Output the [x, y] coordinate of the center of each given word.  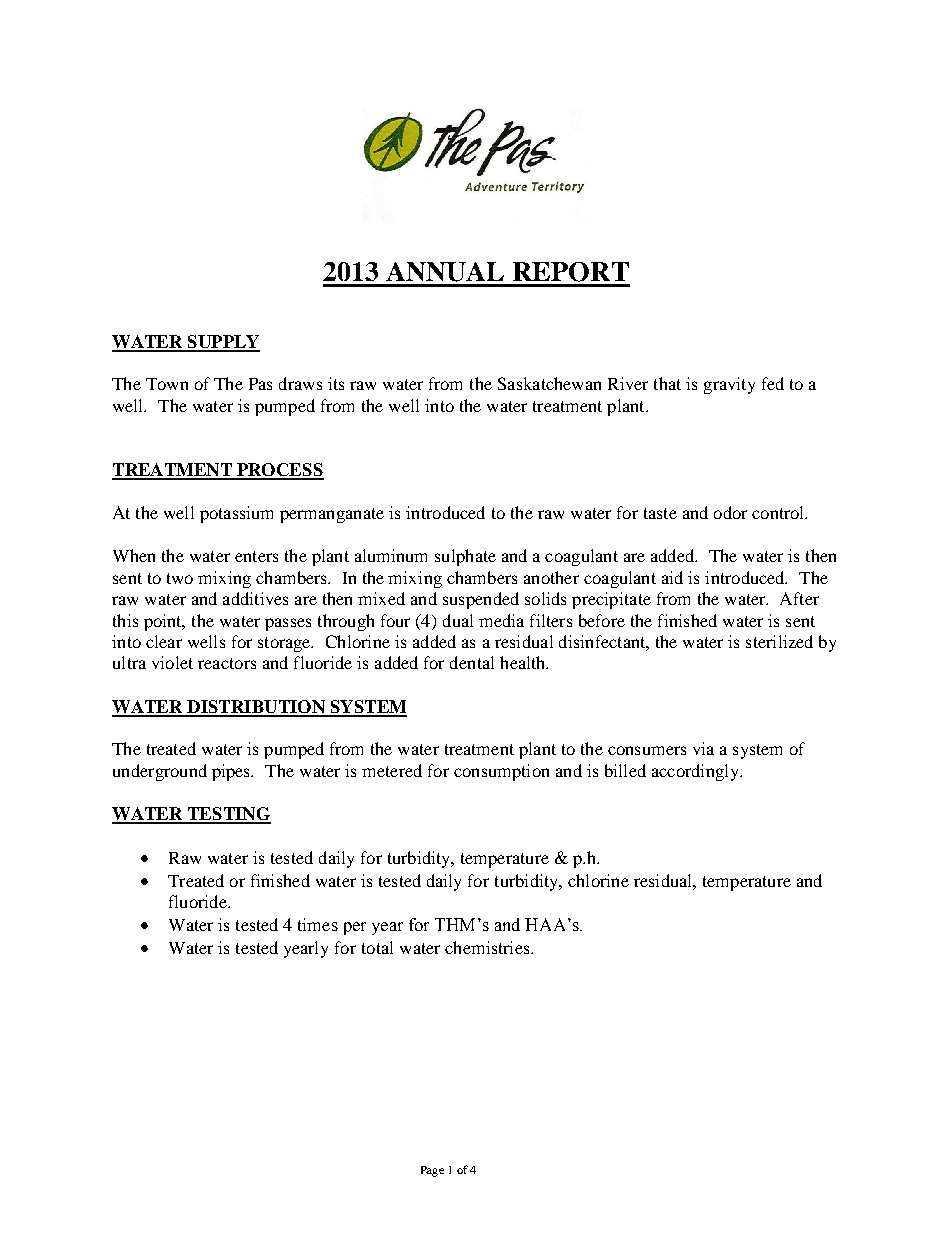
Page [432, 1171]
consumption [501, 772]
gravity [729, 385]
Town [167, 384]
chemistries [488, 947]
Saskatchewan [549, 383]
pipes [232, 772]
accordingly [696, 772]
